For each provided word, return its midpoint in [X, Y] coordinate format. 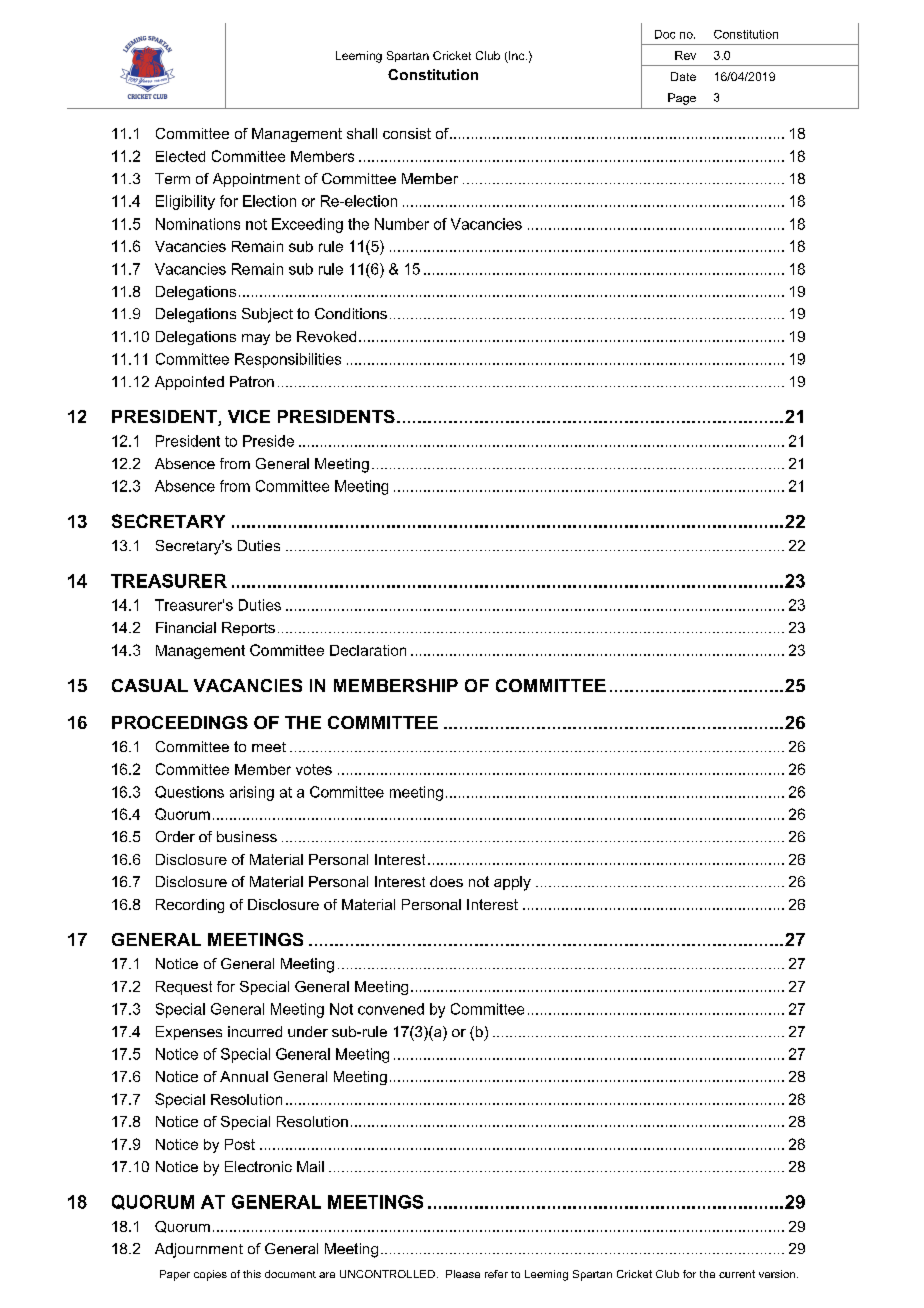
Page [682, 99]
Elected [180, 156]
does [446, 881]
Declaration [368, 650]
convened [391, 1009]
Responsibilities [288, 360]
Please [463, 1274]
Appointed [189, 383]
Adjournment [199, 1250]
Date [683, 76]
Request [184, 988]
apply [512, 883]
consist [407, 133]
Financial [186, 627]
